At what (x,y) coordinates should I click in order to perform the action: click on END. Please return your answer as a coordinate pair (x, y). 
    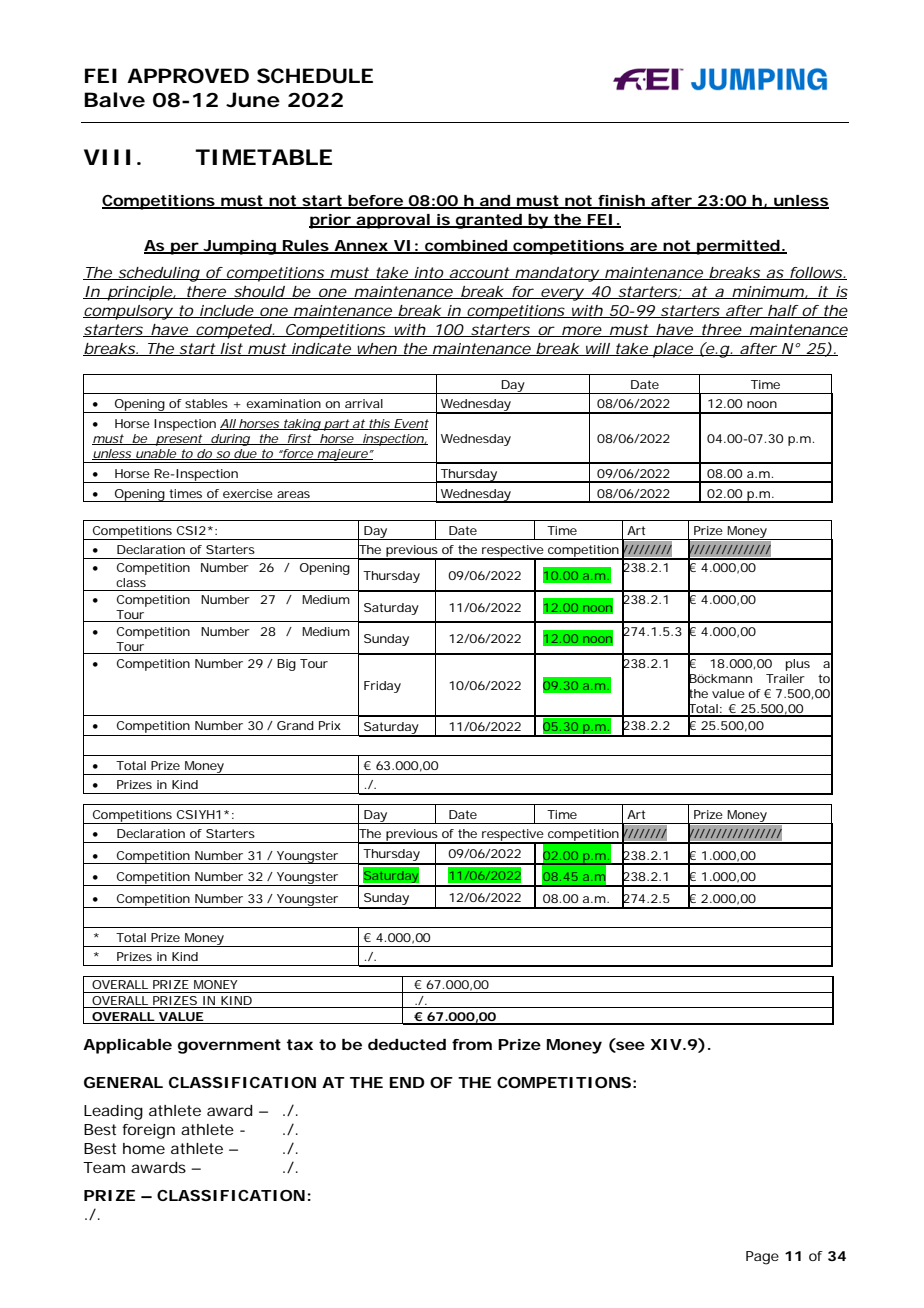
    Looking at the image, I should click on (407, 1082).
